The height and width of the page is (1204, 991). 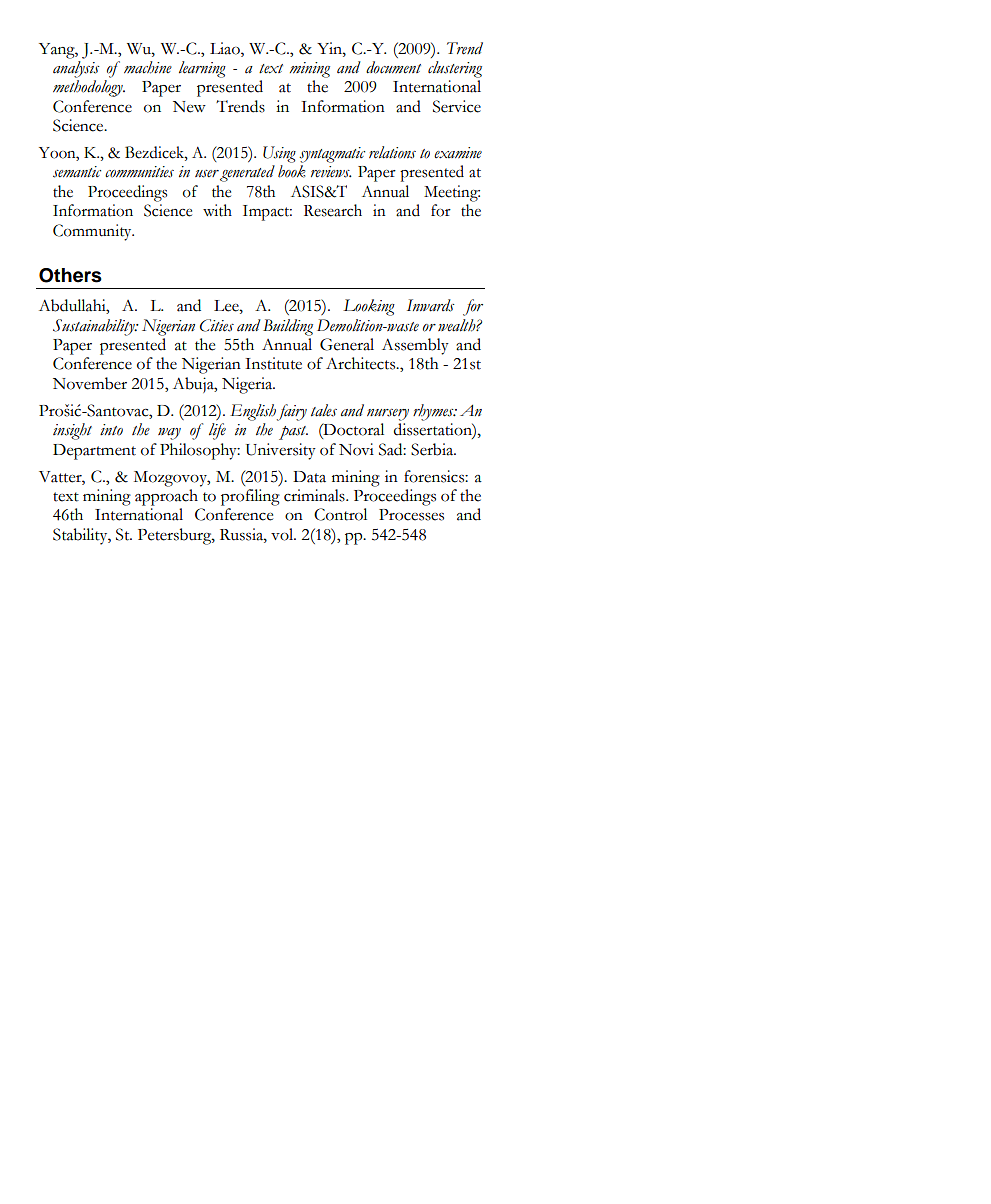 What do you see at coordinates (148, 67) in the page?
I see `machine` at bounding box center [148, 67].
